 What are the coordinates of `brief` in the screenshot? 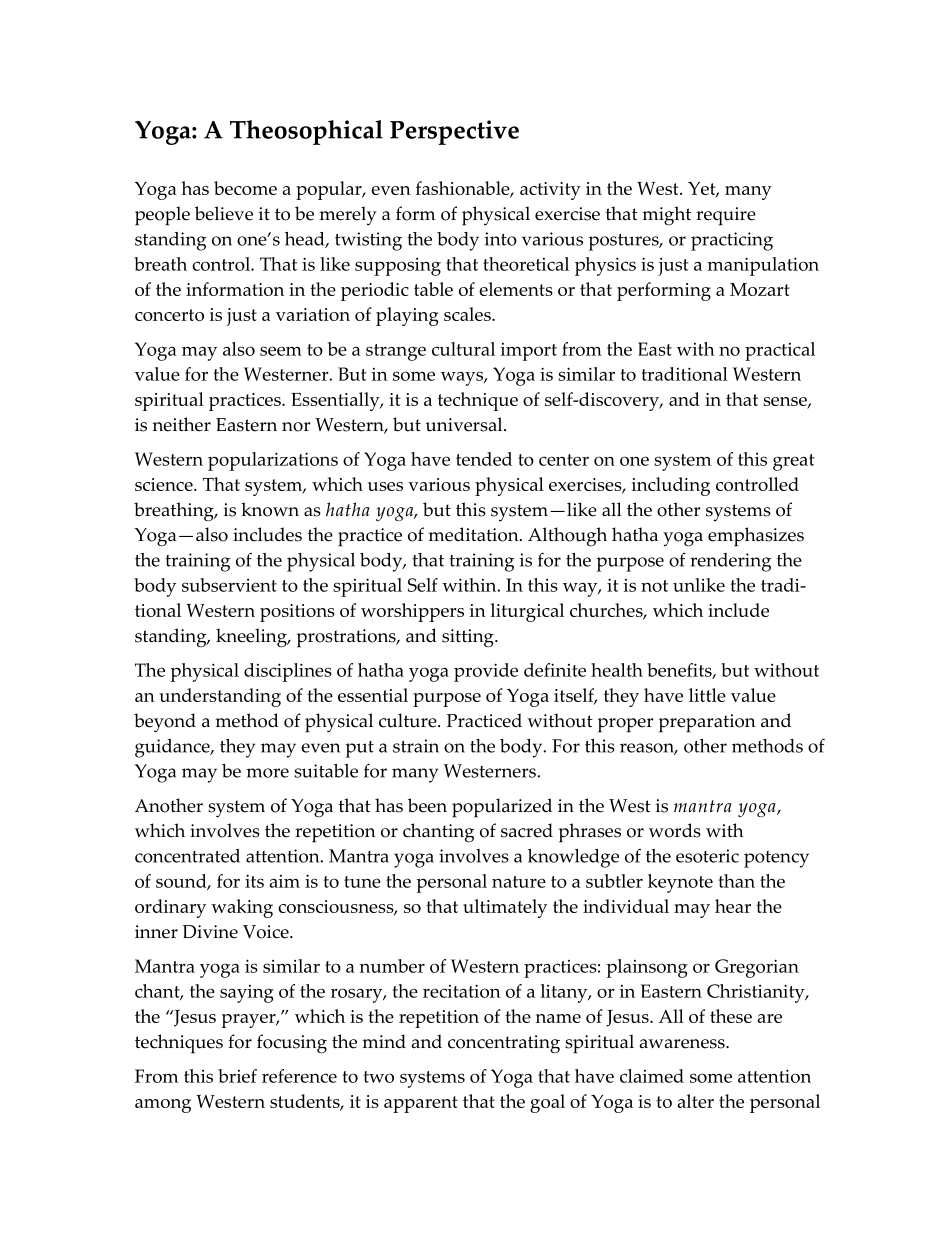 It's located at (237, 1076).
